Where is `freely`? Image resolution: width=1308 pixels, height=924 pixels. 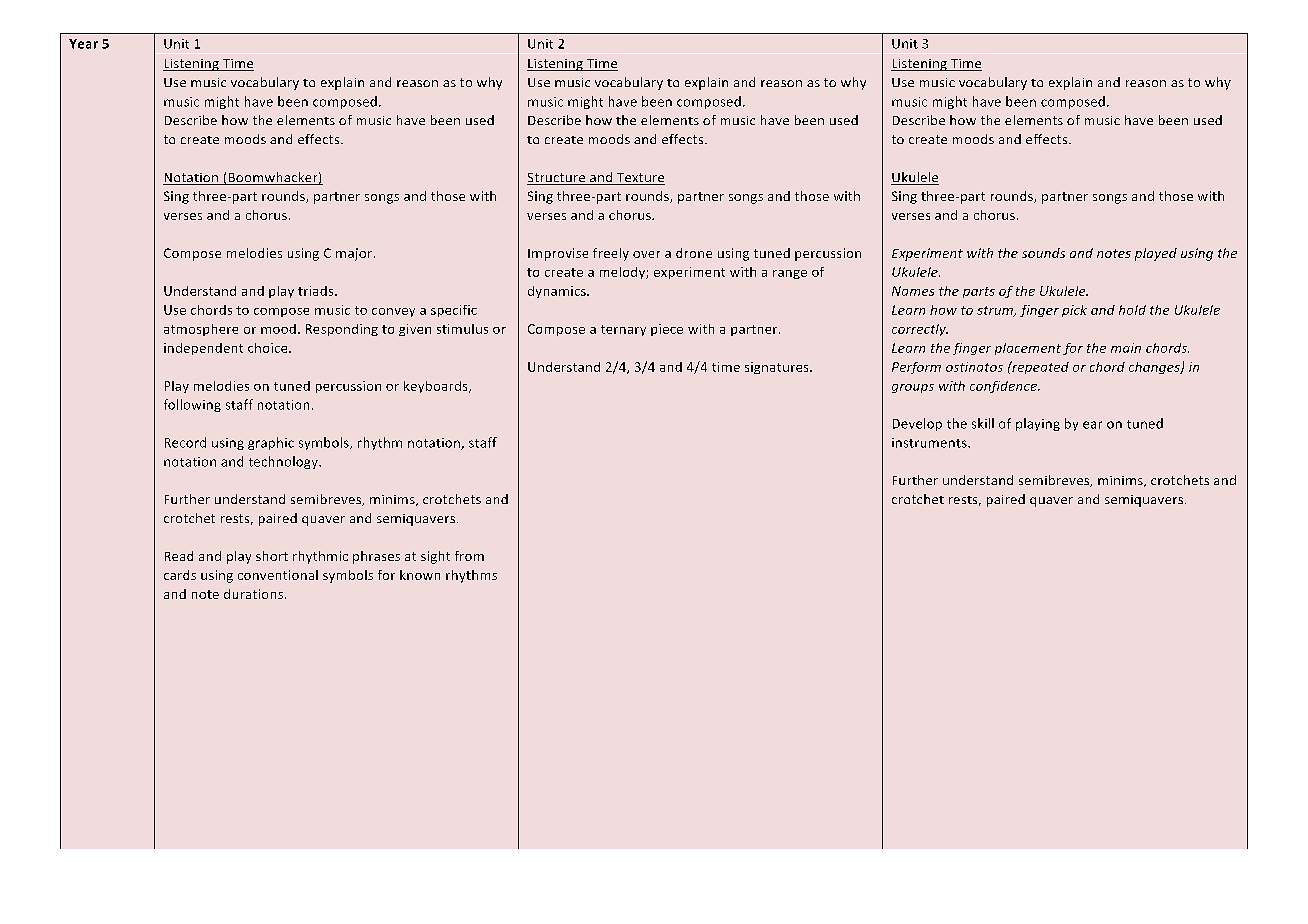 freely is located at coordinates (611, 254).
